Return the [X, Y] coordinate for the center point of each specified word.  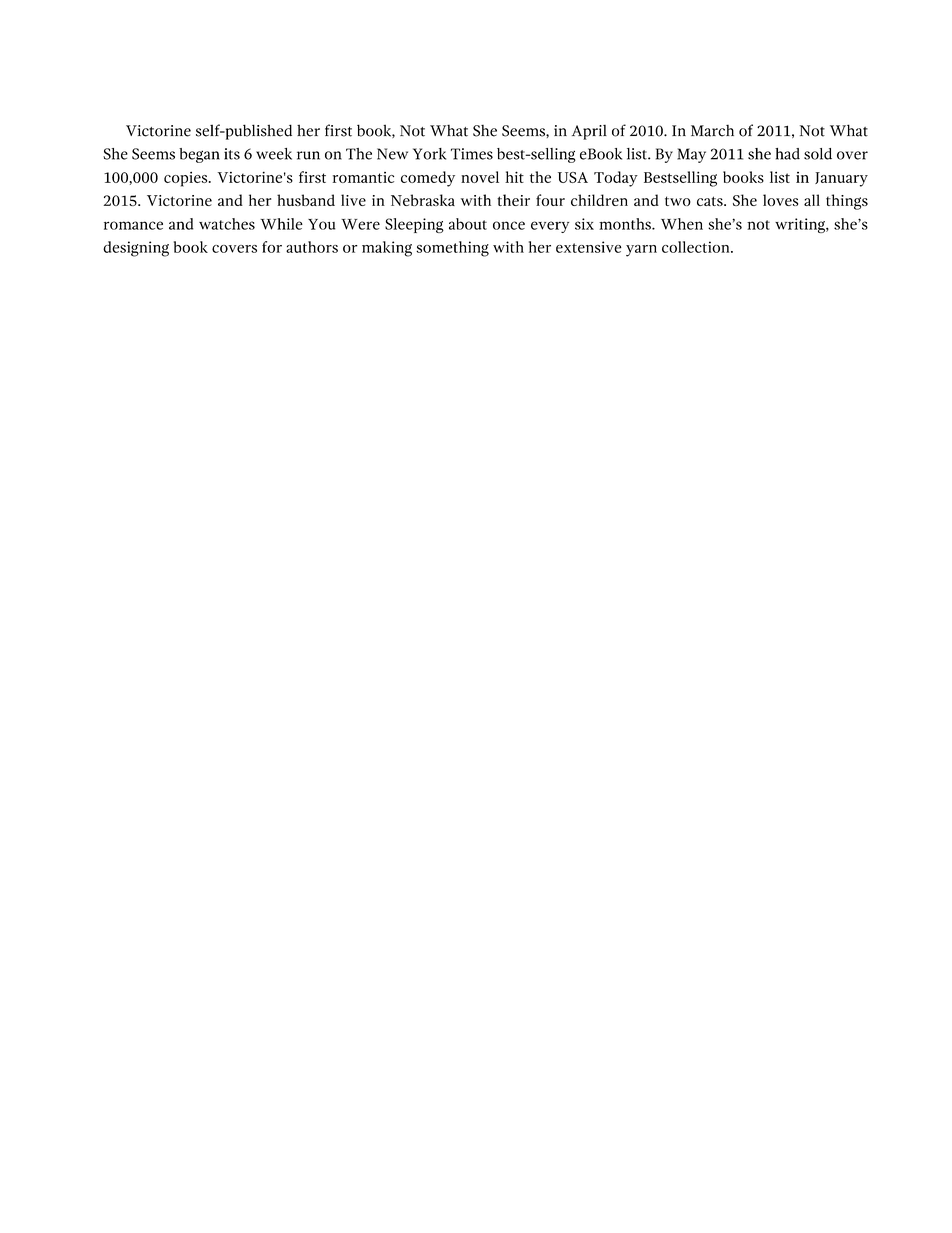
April [589, 132]
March [712, 131]
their [513, 200]
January [841, 179]
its [232, 154]
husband [306, 200]
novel [480, 177]
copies [187, 179]
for [272, 247]
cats [711, 201]
